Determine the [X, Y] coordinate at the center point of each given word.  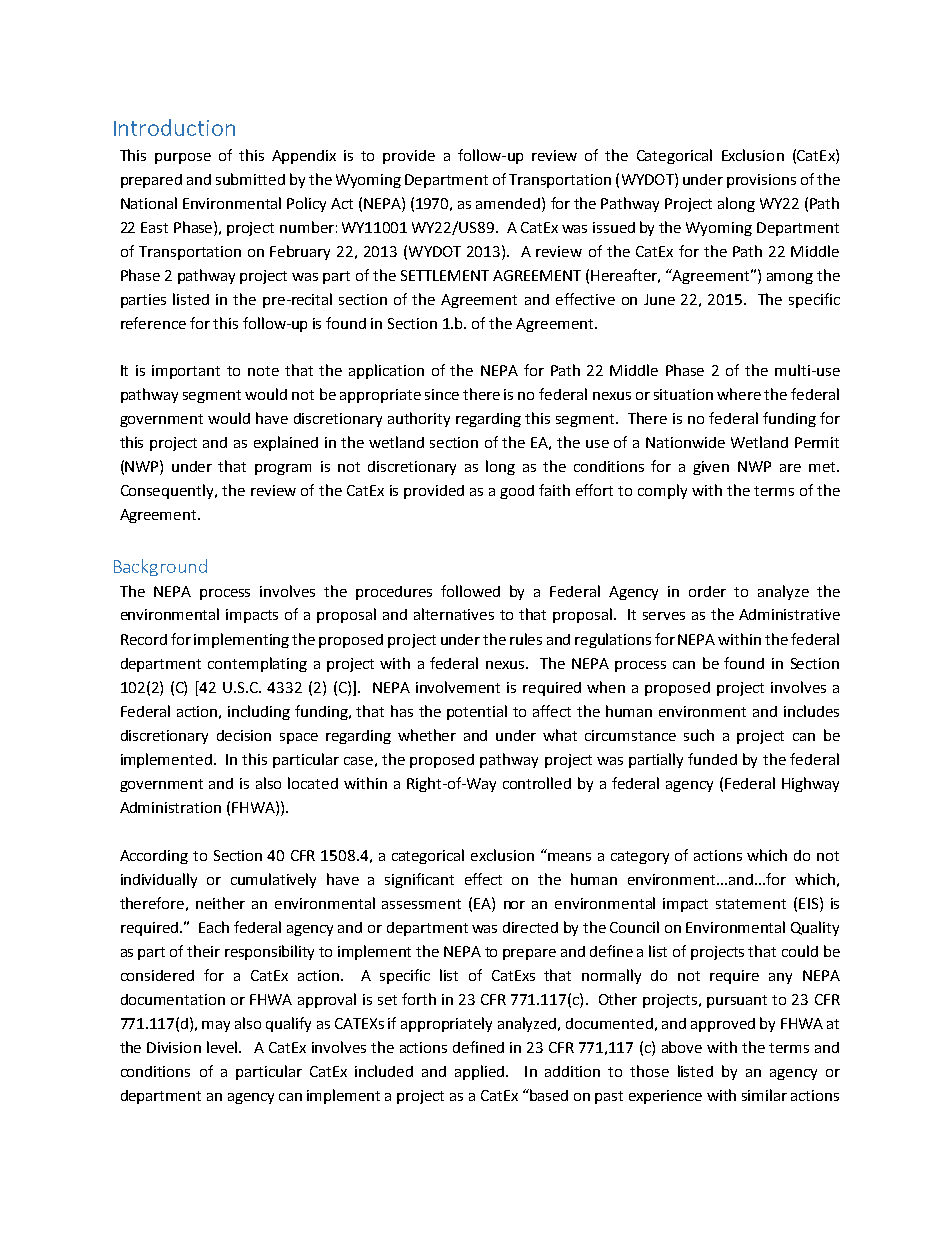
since [442, 394]
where [739, 394]
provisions [761, 181]
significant [419, 880]
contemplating [257, 664]
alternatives [454, 614]
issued [614, 227]
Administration [170, 807]
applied [481, 1072]
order [707, 591]
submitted [250, 179]
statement [751, 904]
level [222, 1047]
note [263, 371]
